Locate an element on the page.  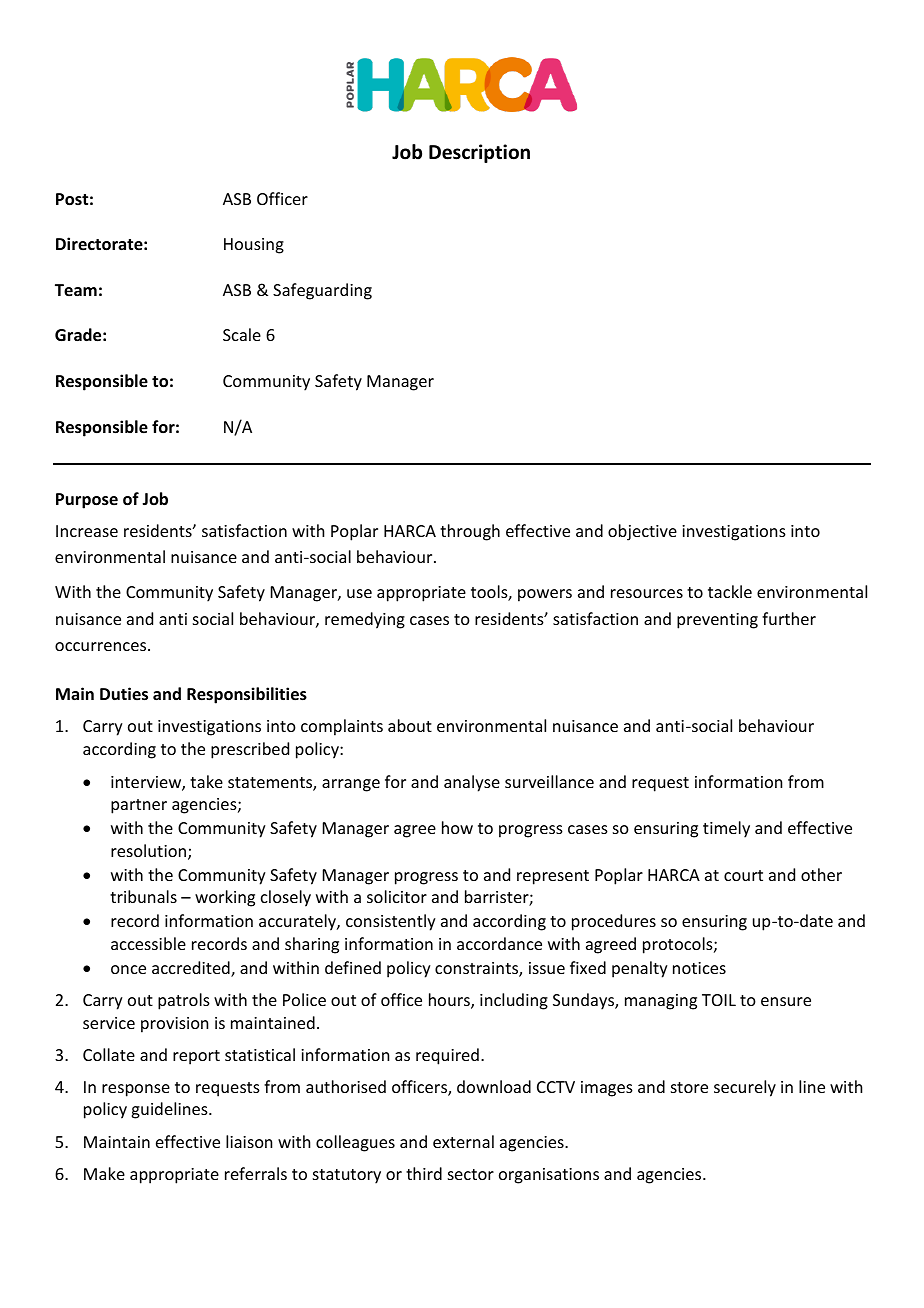
securely is located at coordinates (745, 1088).
